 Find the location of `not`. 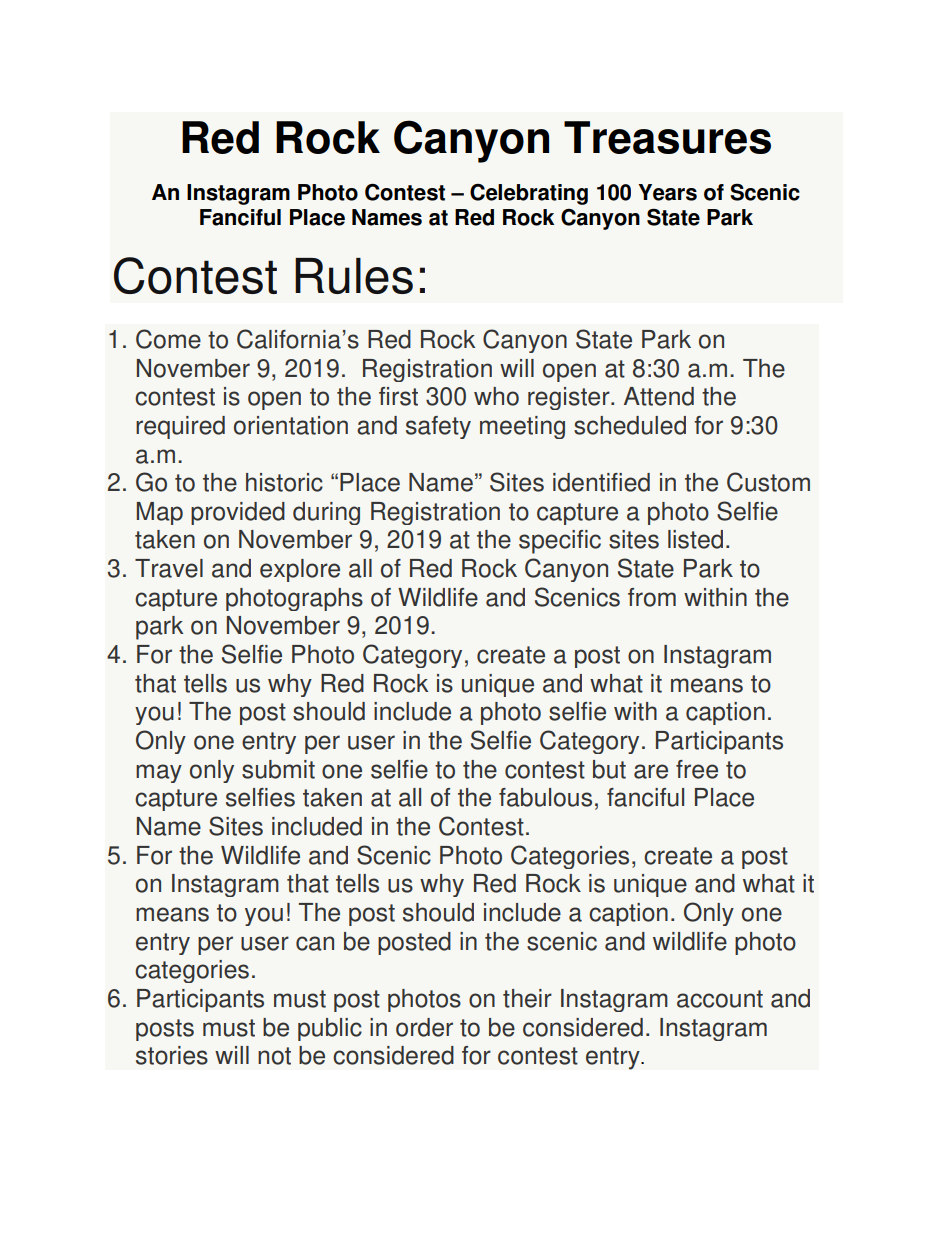

not is located at coordinates (274, 1056).
